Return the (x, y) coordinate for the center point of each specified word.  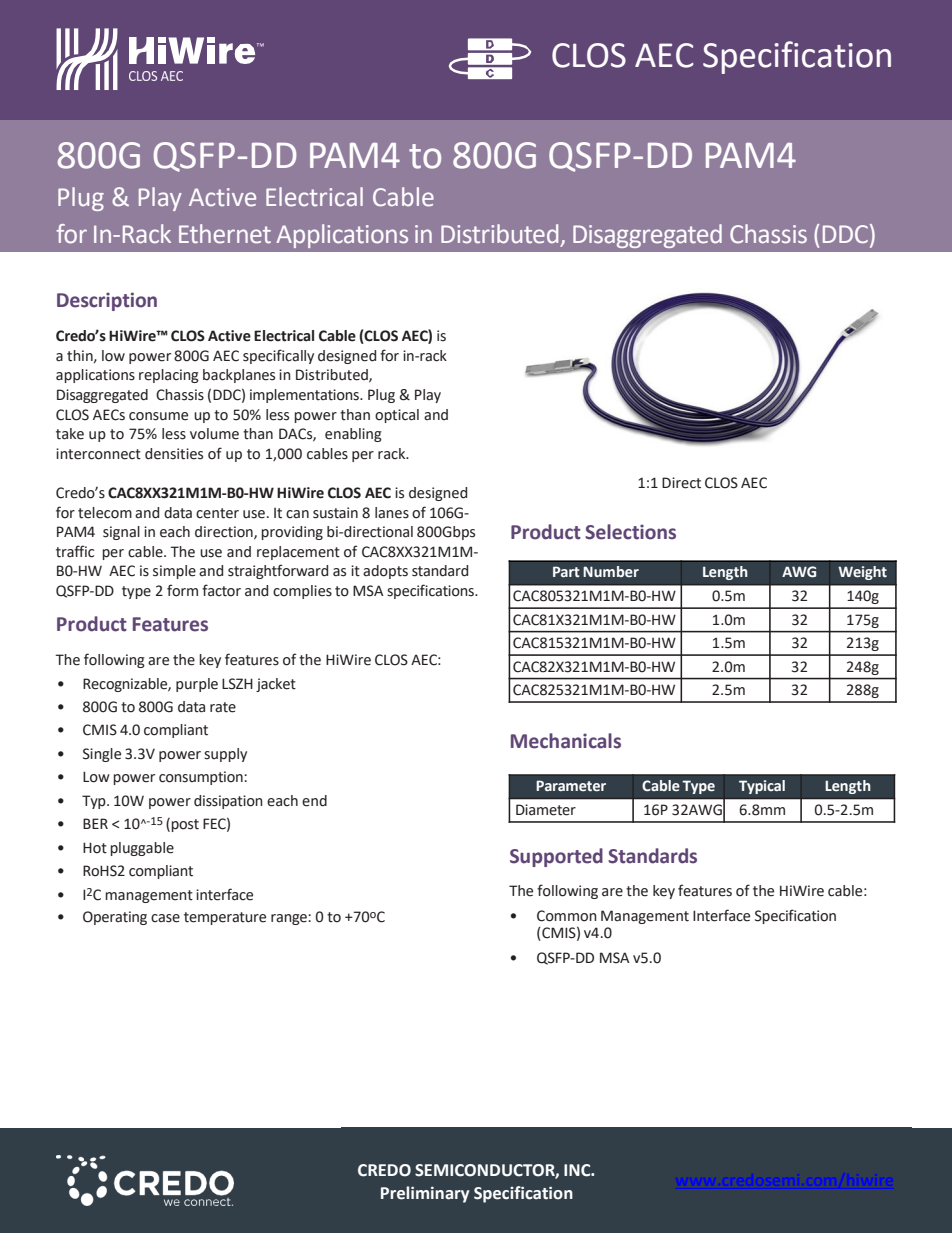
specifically (278, 356)
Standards (652, 856)
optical (397, 416)
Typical (762, 787)
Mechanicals (566, 741)
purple (197, 685)
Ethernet (225, 234)
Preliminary (425, 1194)
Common (567, 916)
